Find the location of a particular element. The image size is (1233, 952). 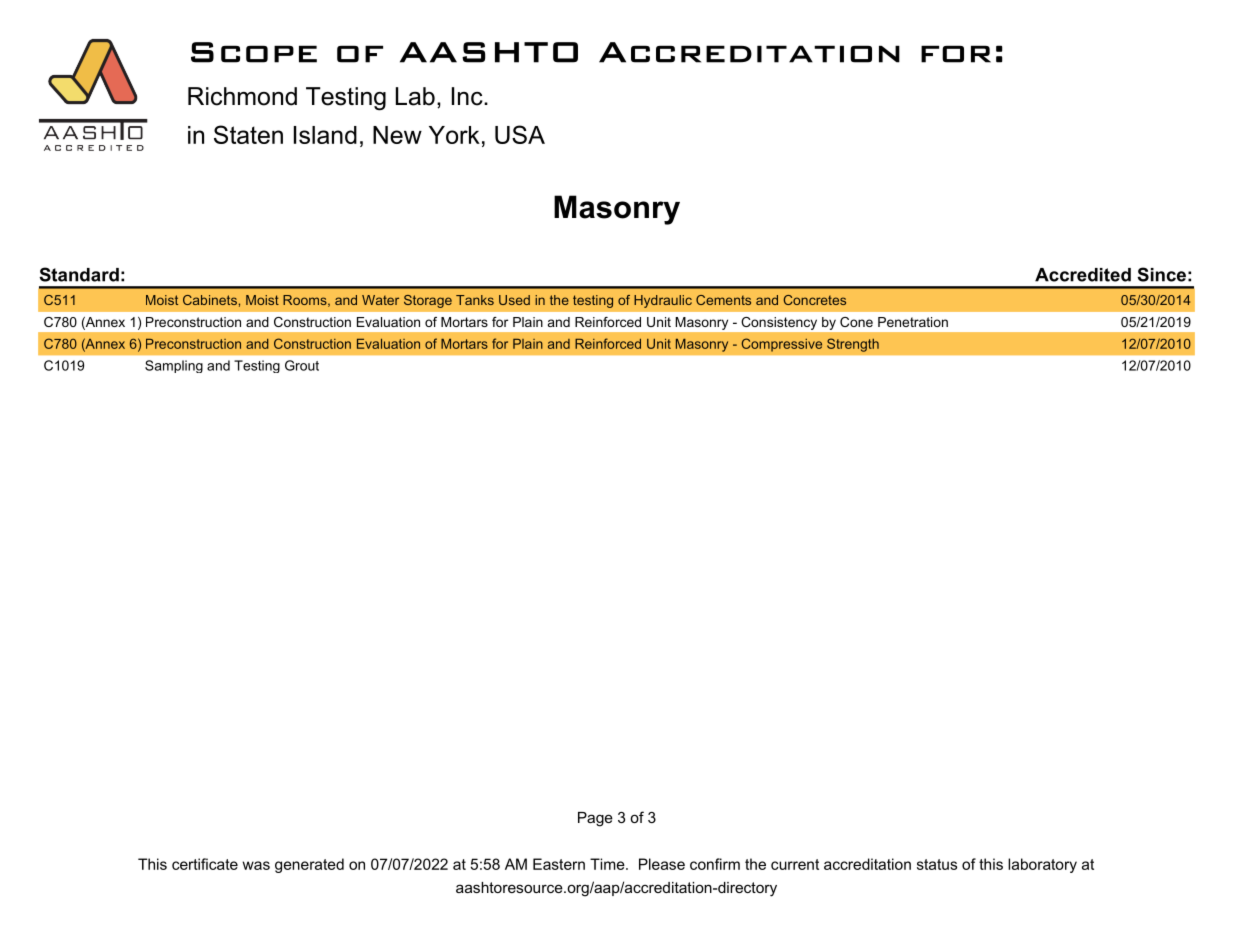

Strength is located at coordinates (853, 345).
